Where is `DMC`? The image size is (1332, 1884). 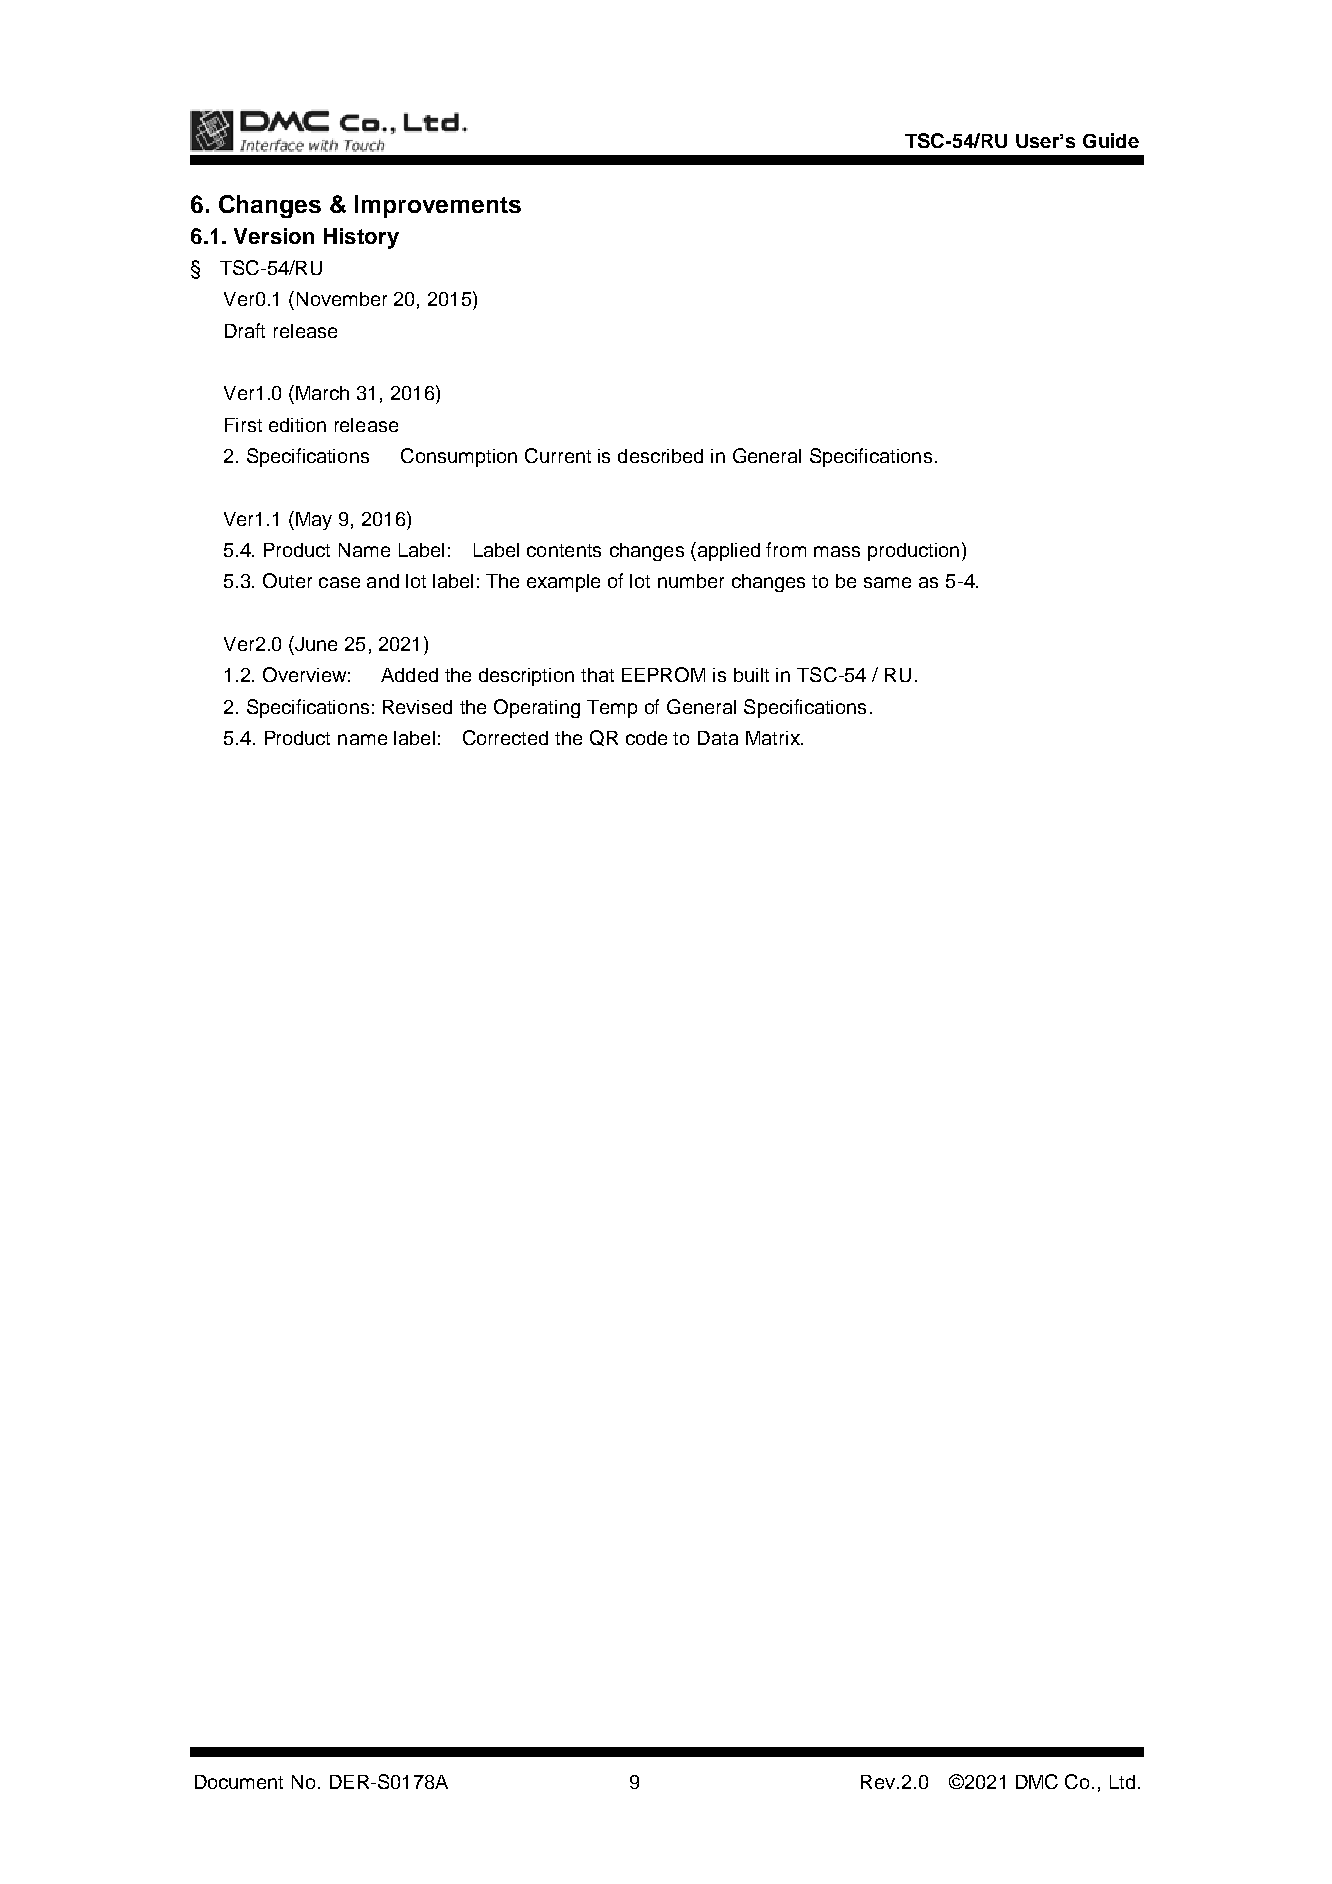
DMC is located at coordinates (1037, 1781).
